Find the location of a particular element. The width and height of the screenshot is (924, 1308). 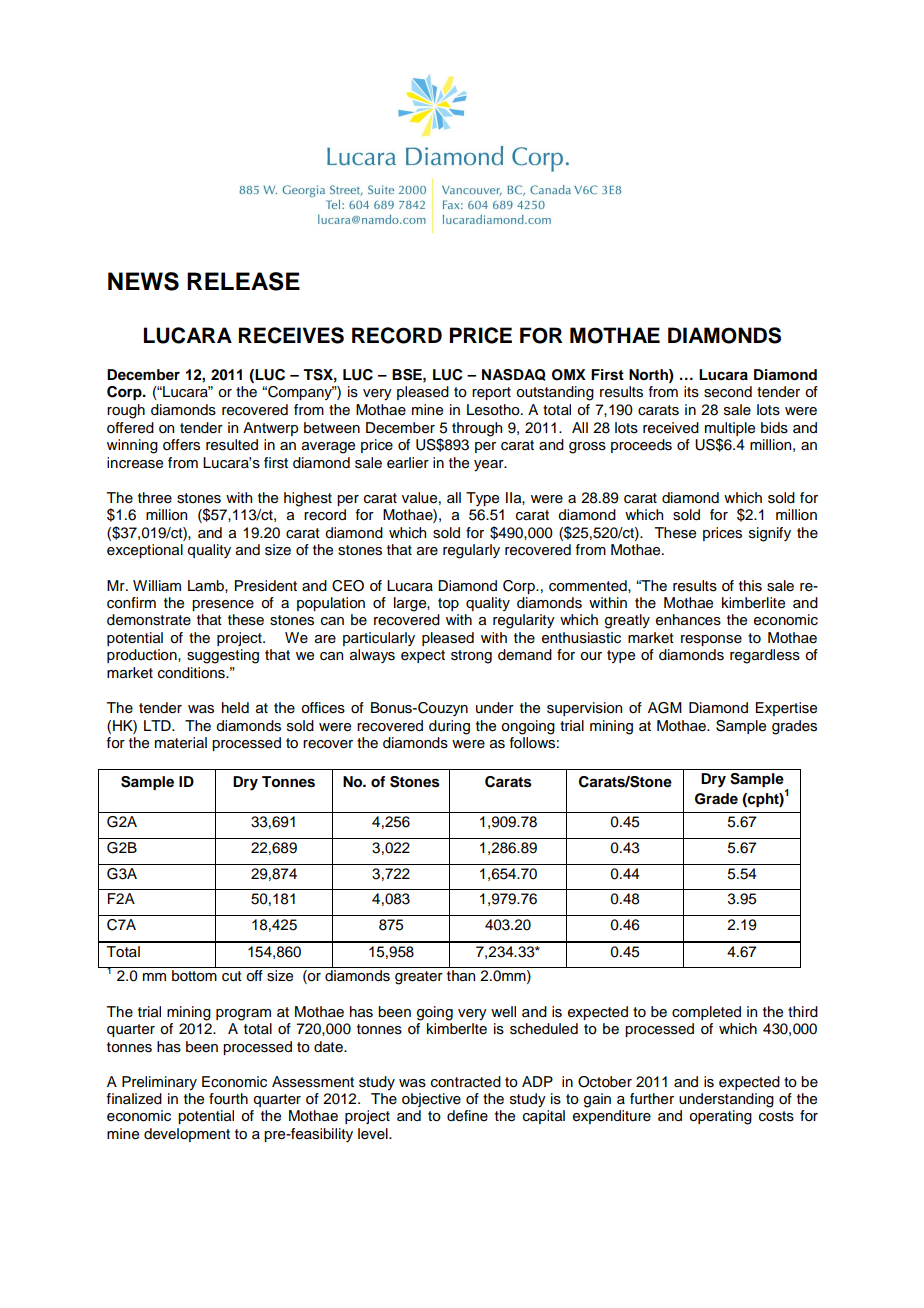

define is located at coordinates (467, 1116).
